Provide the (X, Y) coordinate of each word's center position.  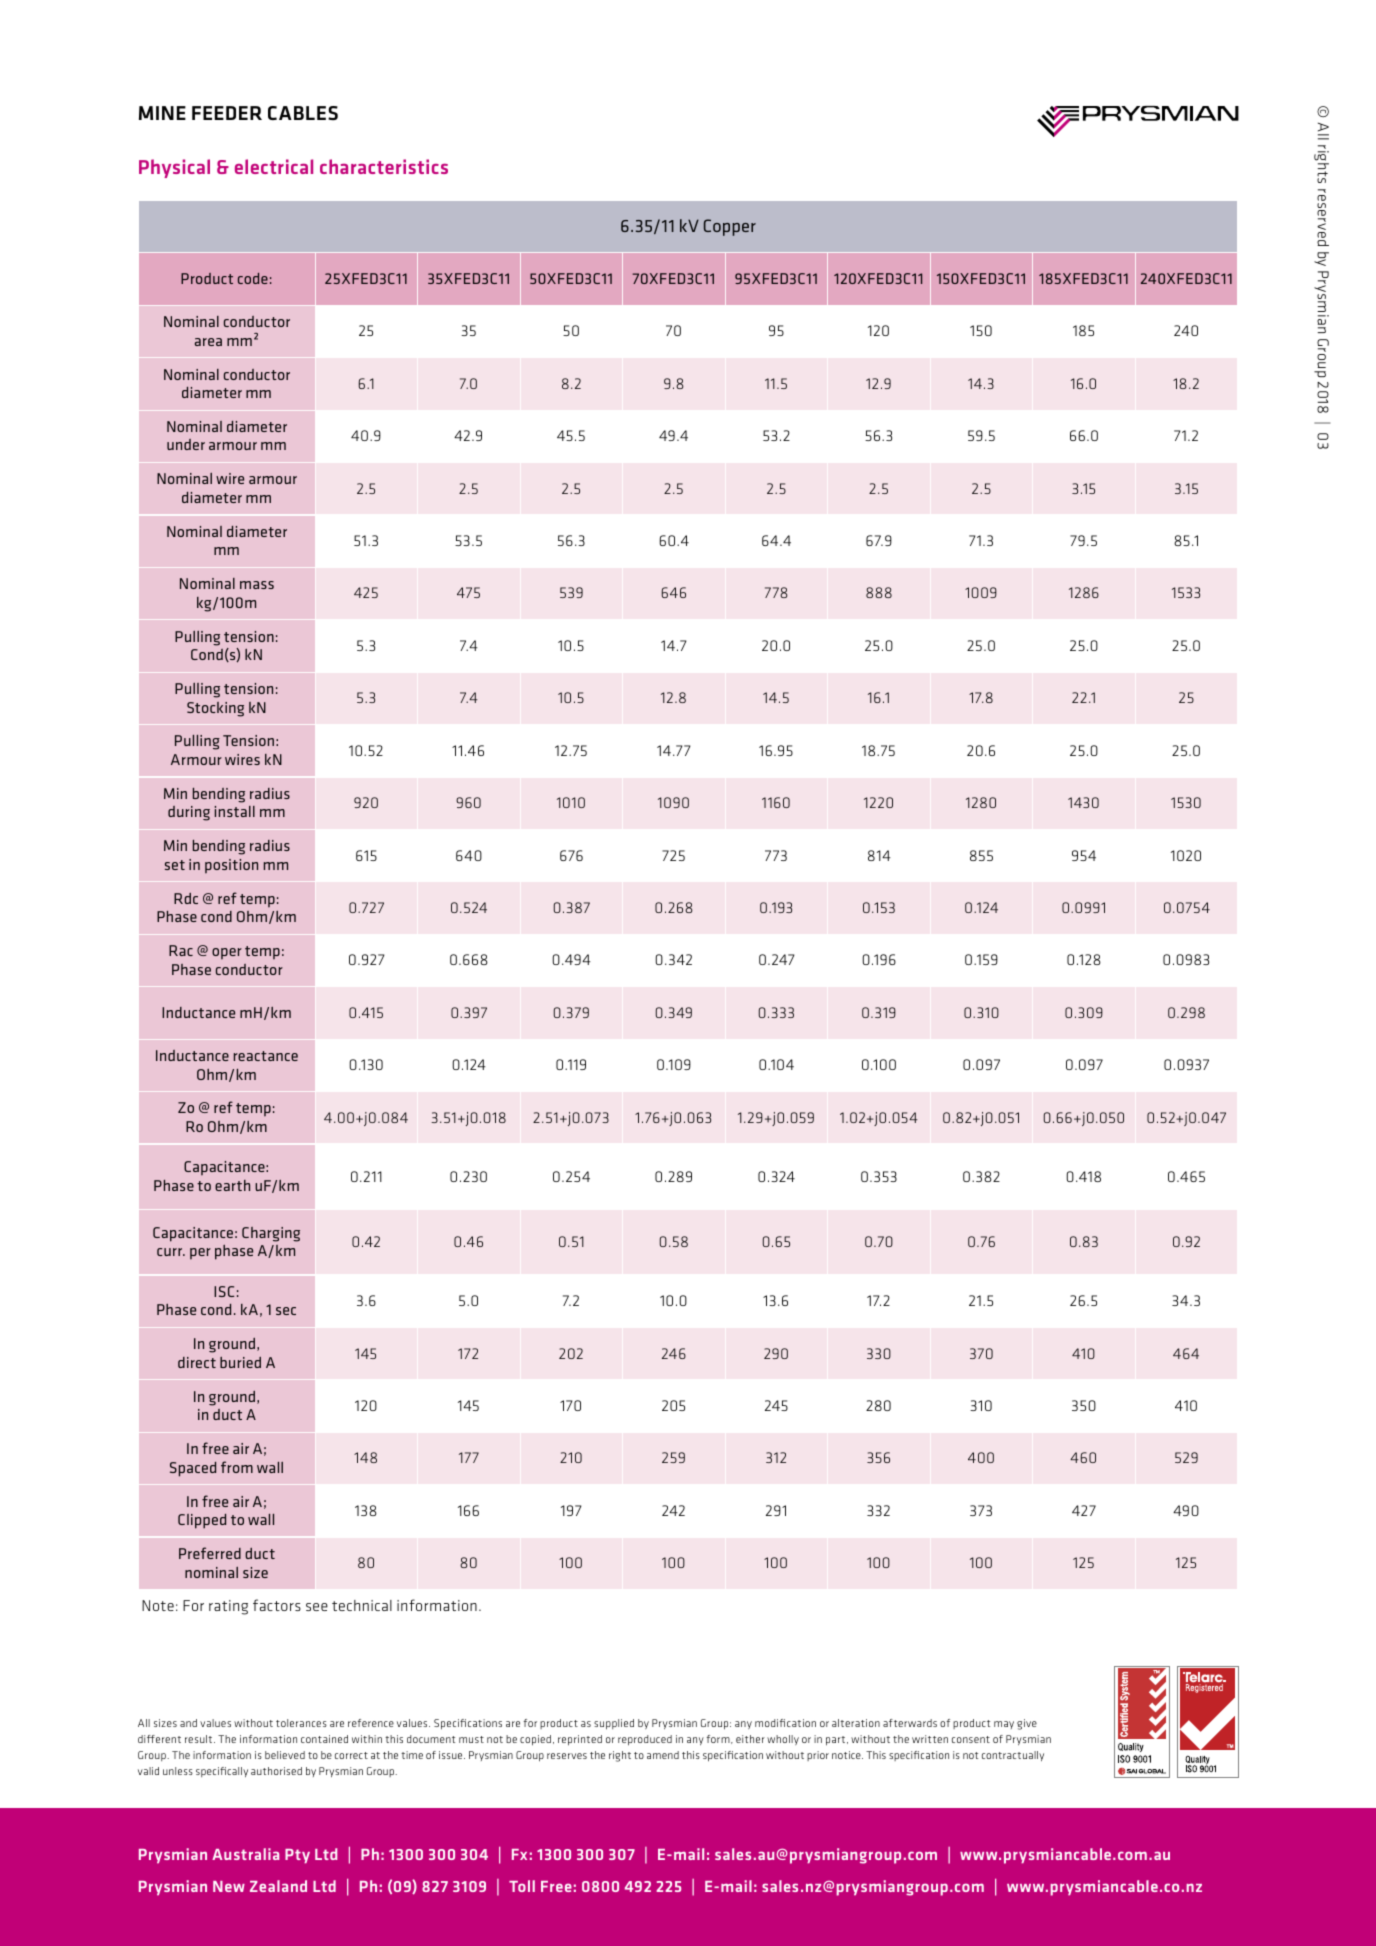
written (930, 1739)
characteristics (384, 166)
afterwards (910, 1723)
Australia (245, 1854)
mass (257, 585)
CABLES (303, 113)
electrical (274, 166)
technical (362, 1605)
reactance (266, 1056)
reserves (567, 1756)
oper (227, 954)
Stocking (215, 709)
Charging (271, 1234)
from (237, 1467)
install (235, 811)
